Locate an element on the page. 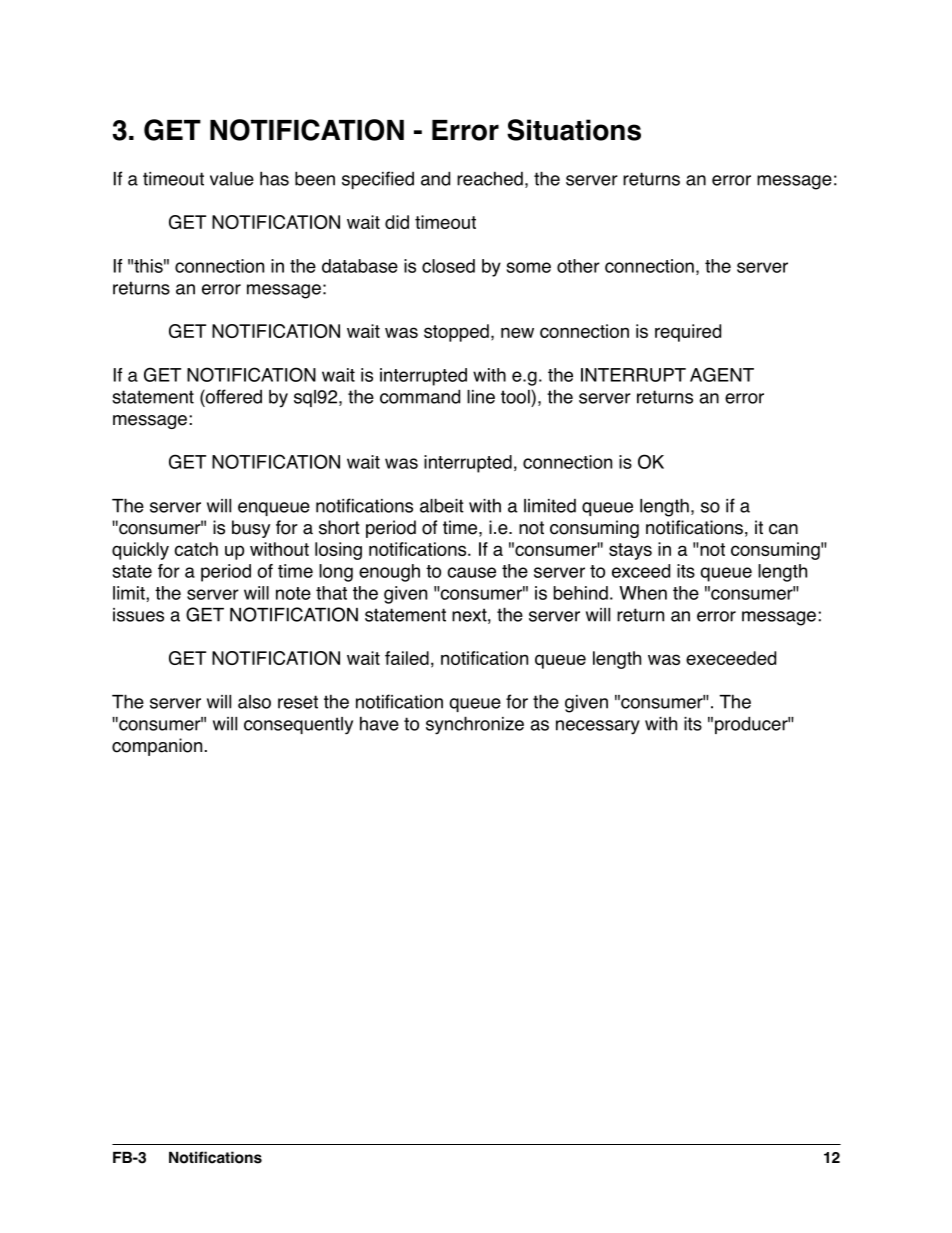 The width and height of the page is (952, 1233). database is located at coordinates (360, 266).
